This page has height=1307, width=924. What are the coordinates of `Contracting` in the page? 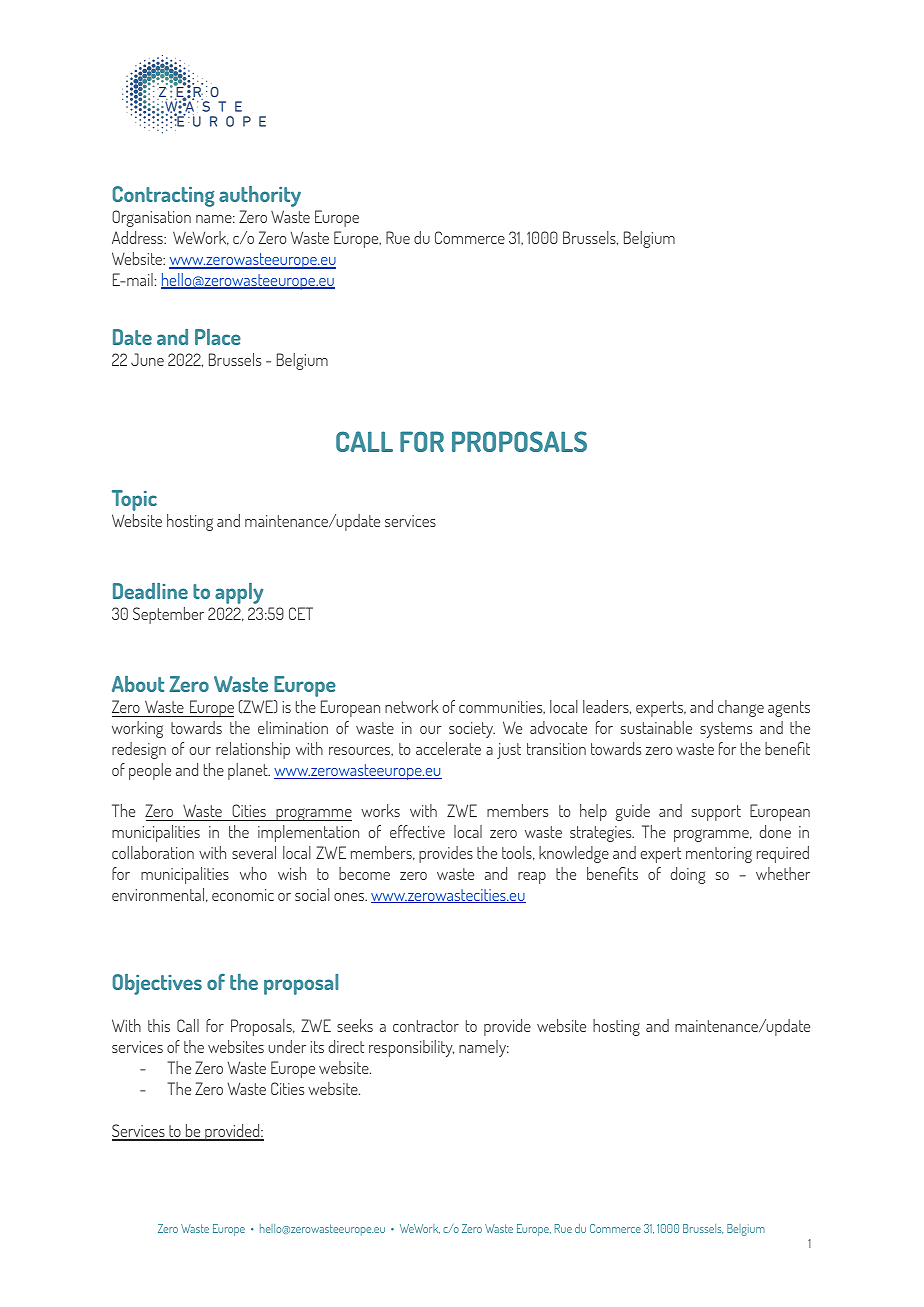 It's located at (164, 196).
